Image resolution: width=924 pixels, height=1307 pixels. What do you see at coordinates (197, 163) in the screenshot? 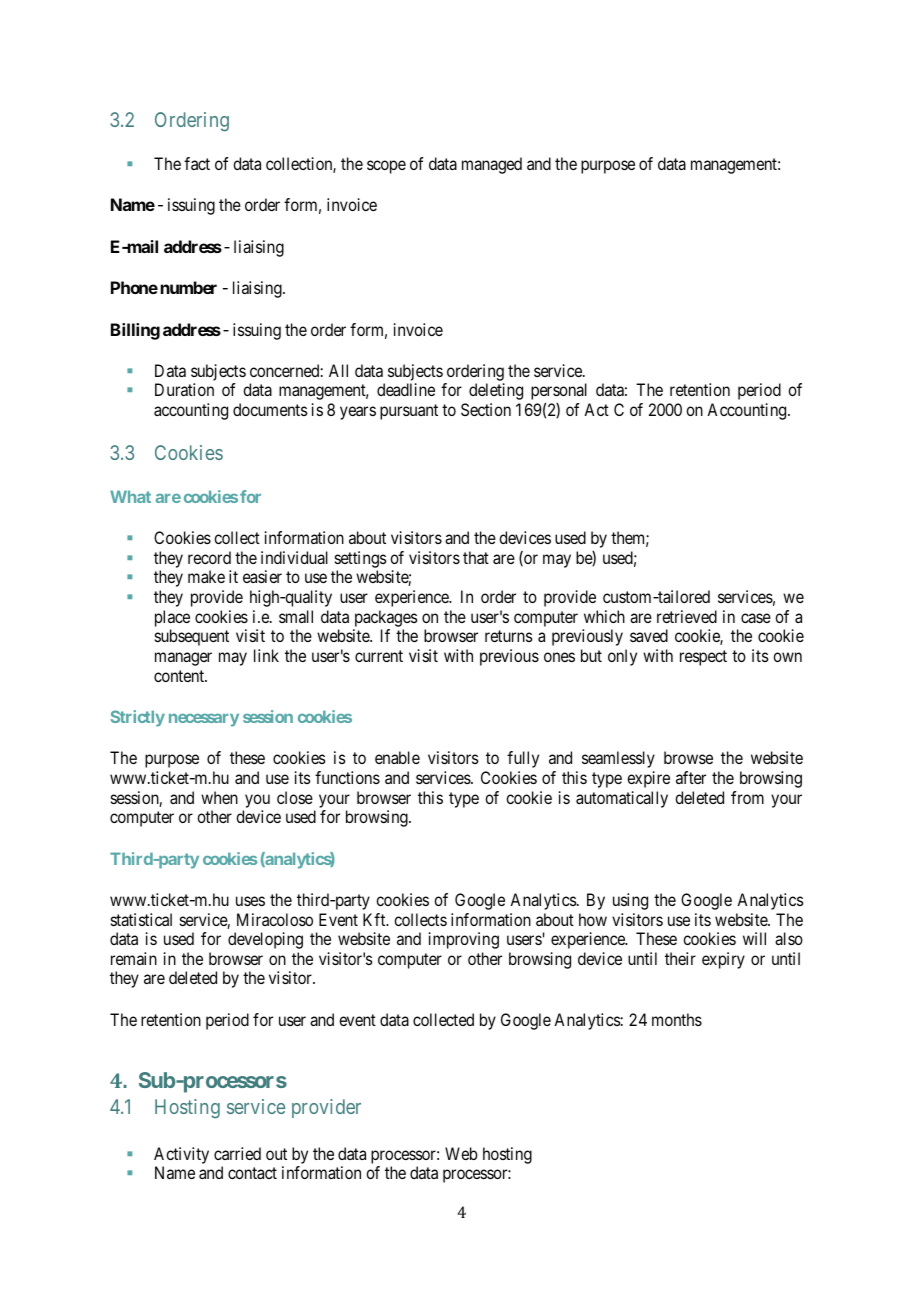
I see `fact` at bounding box center [197, 163].
